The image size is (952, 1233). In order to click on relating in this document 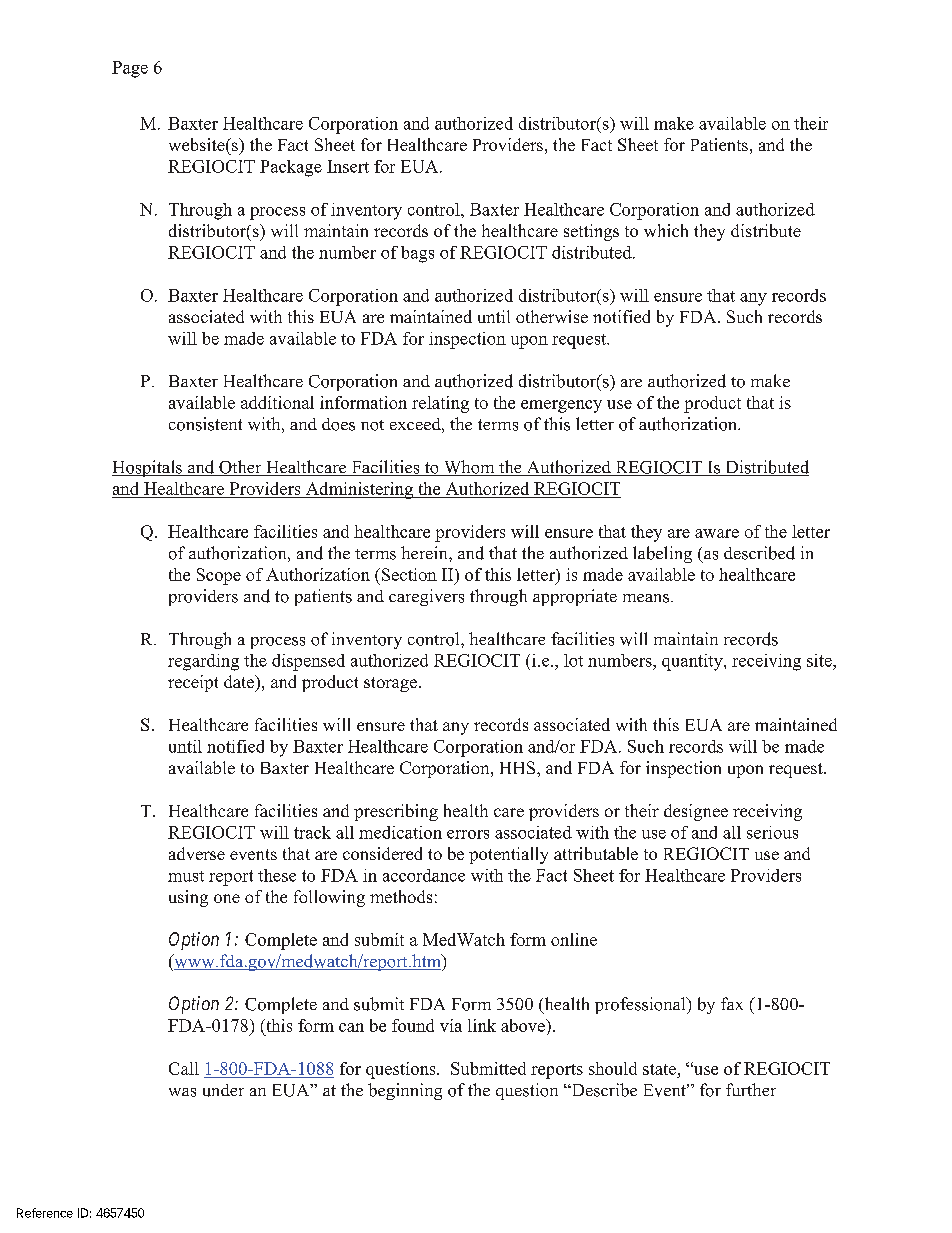, I will do `click(440, 404)`.
